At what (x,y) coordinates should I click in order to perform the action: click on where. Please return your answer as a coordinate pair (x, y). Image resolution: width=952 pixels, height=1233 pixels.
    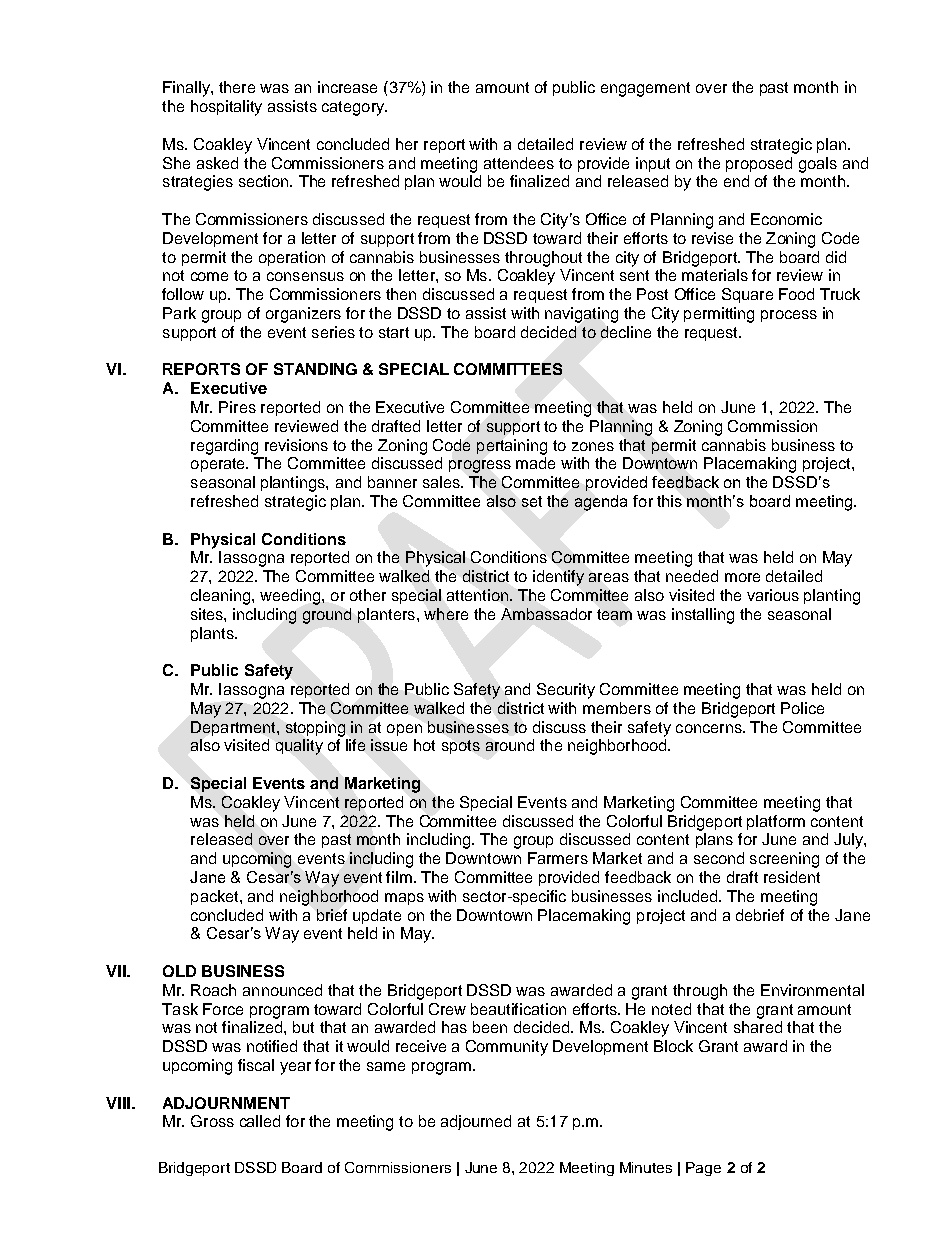
    Looking at the image, I should click on (446, 614).
